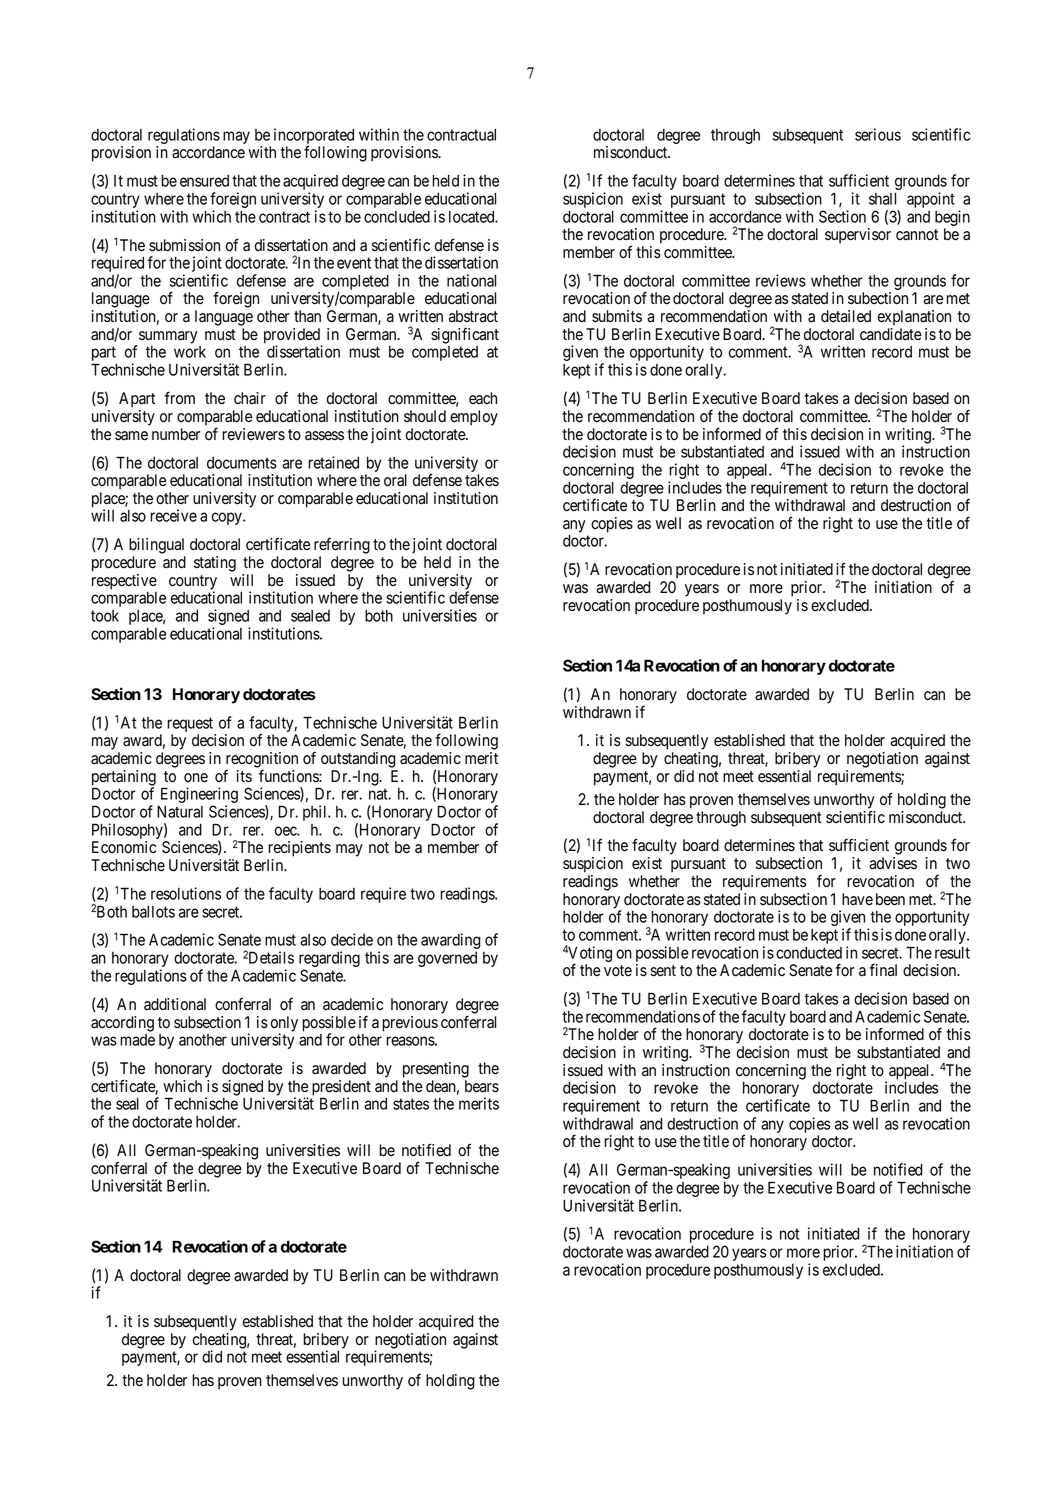  I want to click on bears, so click(482, 1086).
